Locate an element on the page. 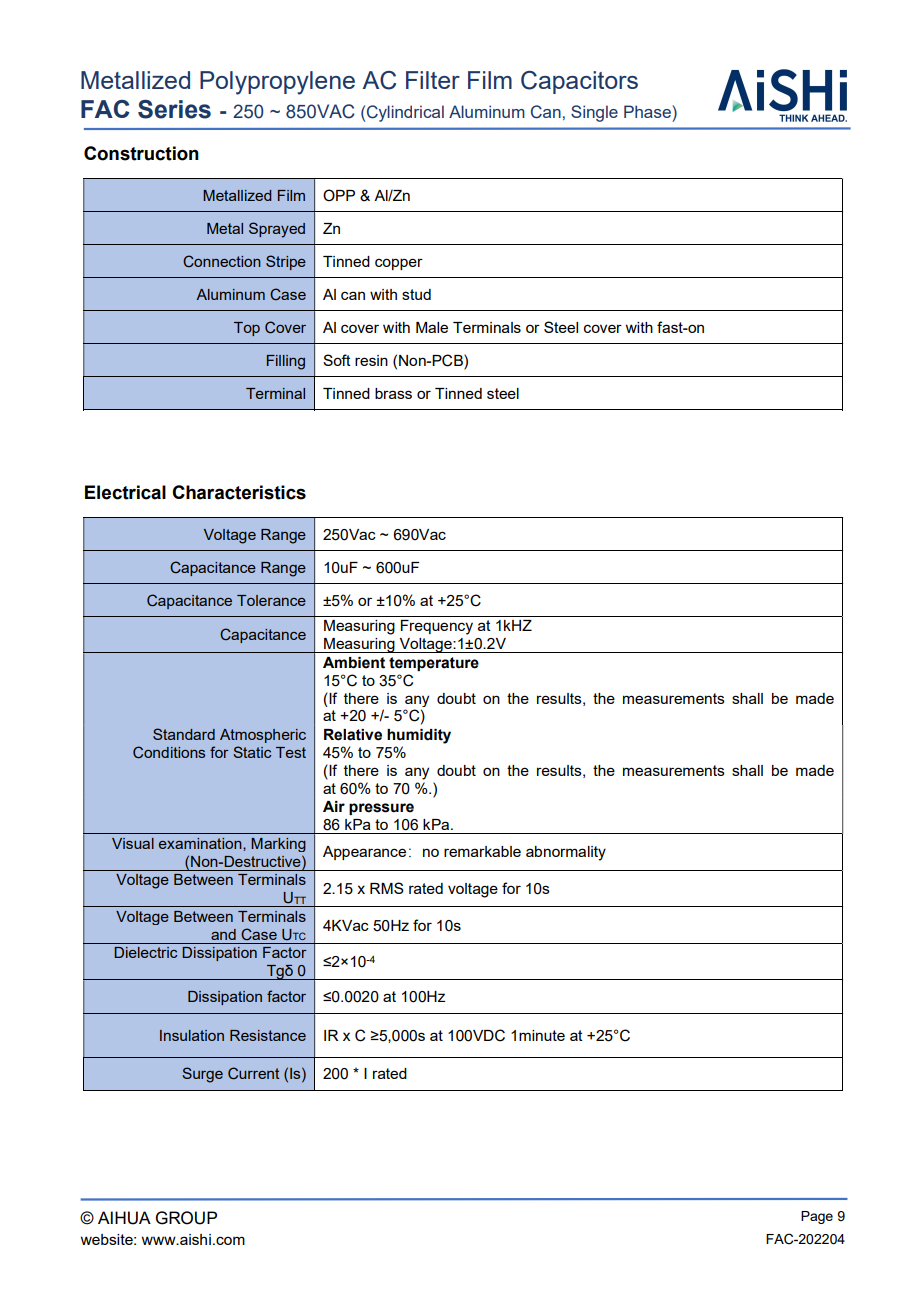 The height and width of the document is (1308, 924). Filter is located at coordinates (433, 80).
